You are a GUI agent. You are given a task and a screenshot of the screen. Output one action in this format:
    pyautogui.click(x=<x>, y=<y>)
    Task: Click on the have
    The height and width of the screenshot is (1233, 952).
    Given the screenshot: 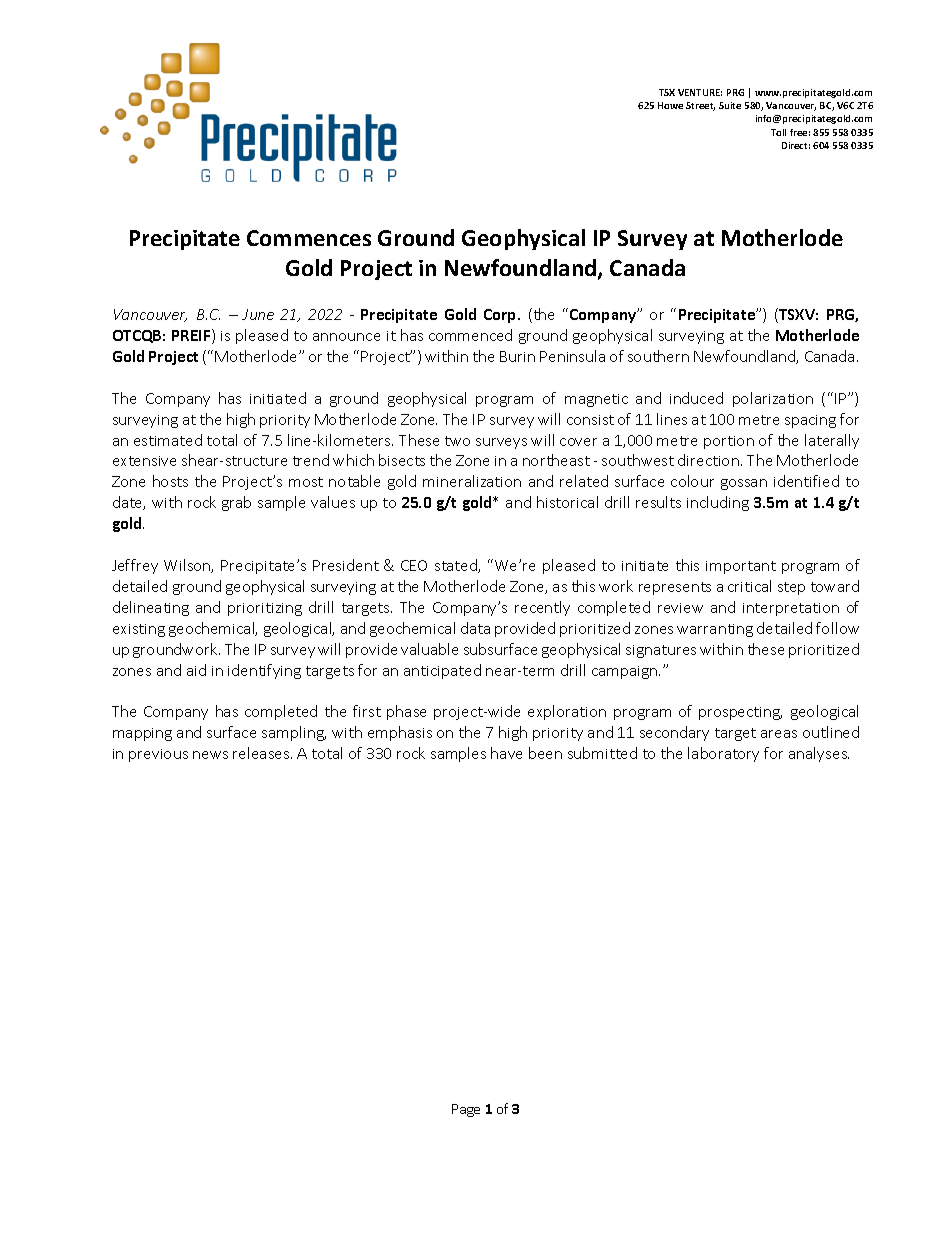 What is the action you would take?
    pyautogui.click(x=506, y=753)
